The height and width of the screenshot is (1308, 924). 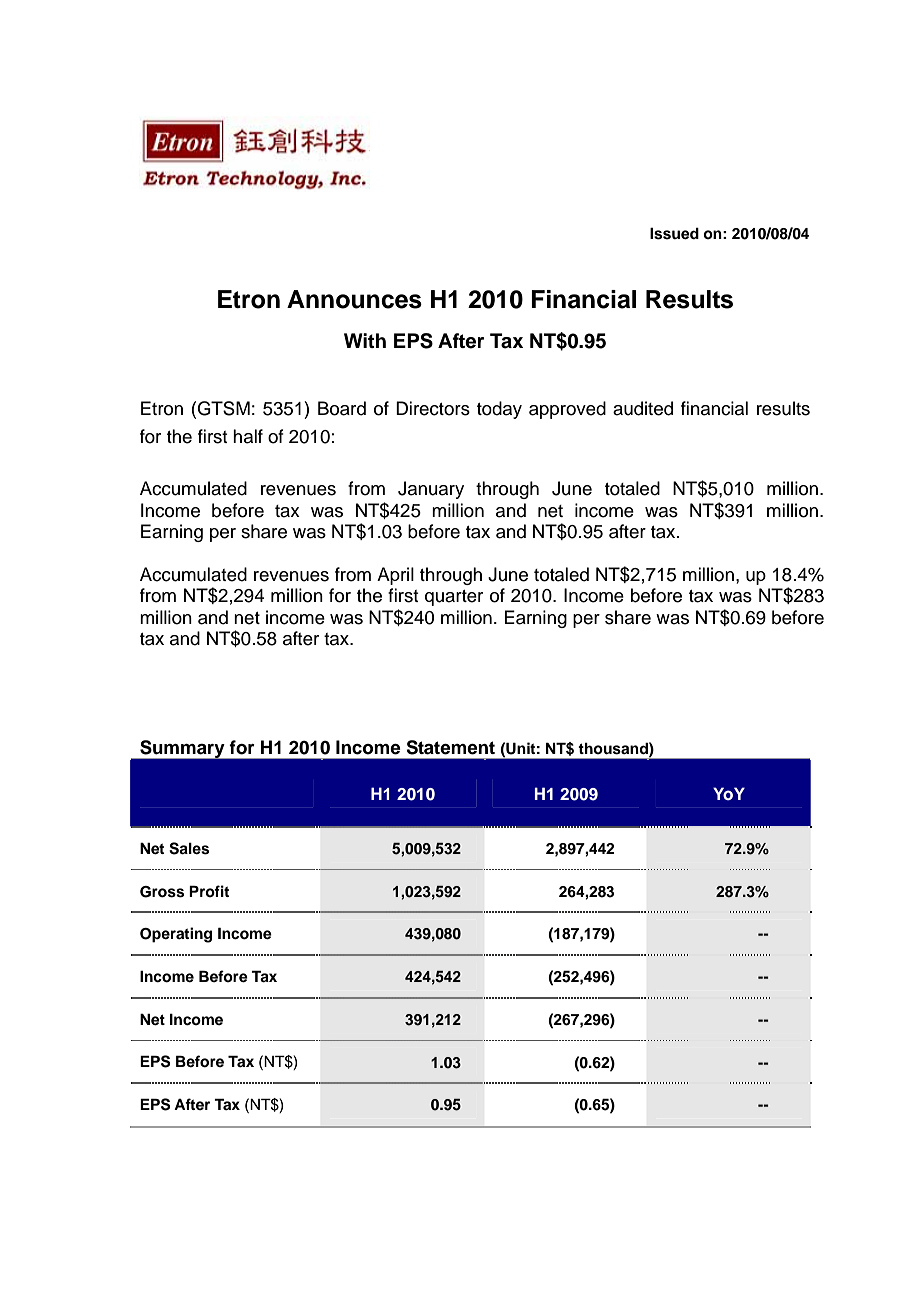 What do you see at coordinates (365, 340) in the screenshot?
I see `With` at bounding box center [365, 340].
